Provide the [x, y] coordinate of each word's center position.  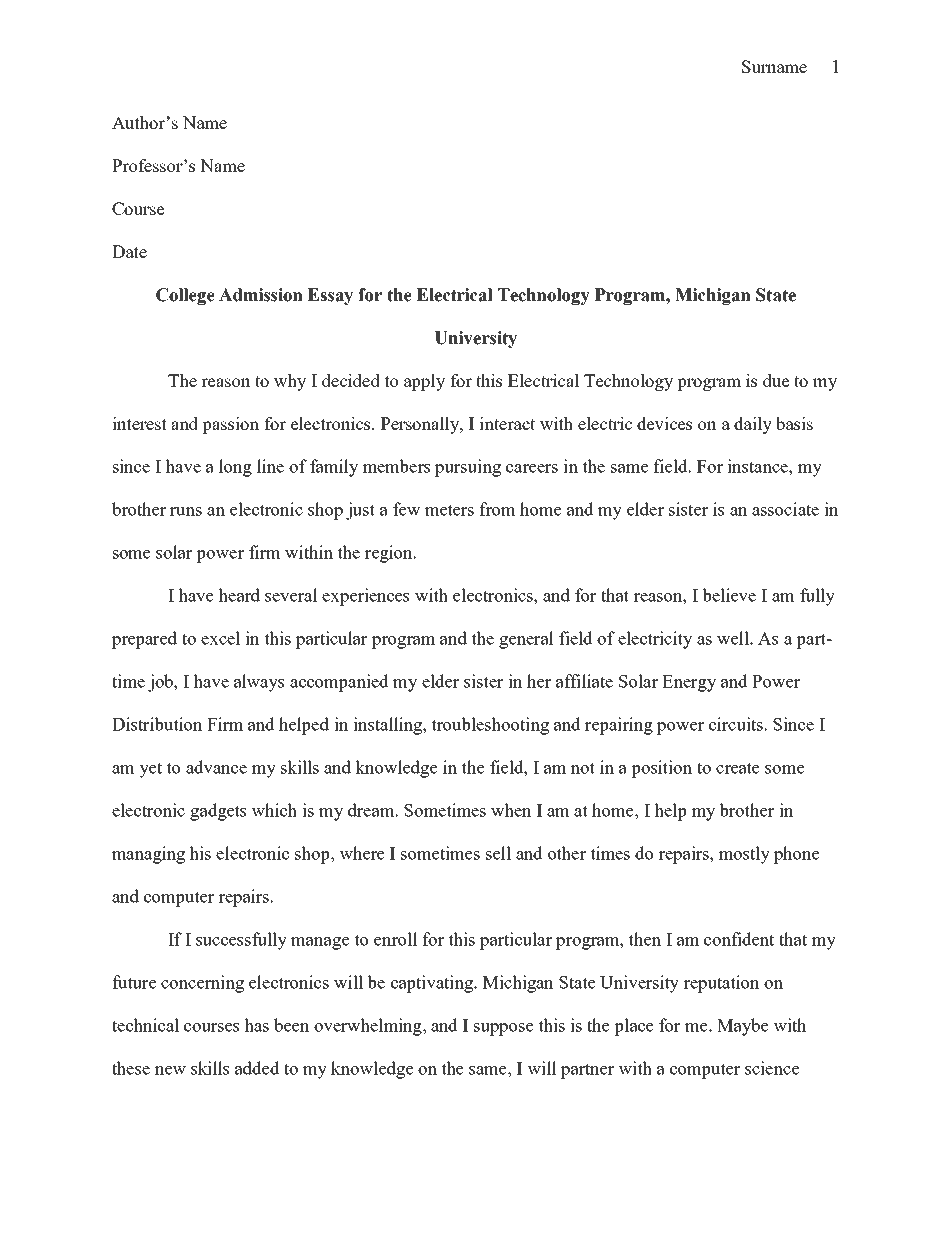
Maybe [742, 1027]
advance [216, 767]
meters [449, 510]
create [737, 768]
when [511, 810]
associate [785, 509]
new [170, 1070]
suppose [503, 1029]
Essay [330, 296]
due [776, 380]
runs [186, 511]
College [185, 296]
